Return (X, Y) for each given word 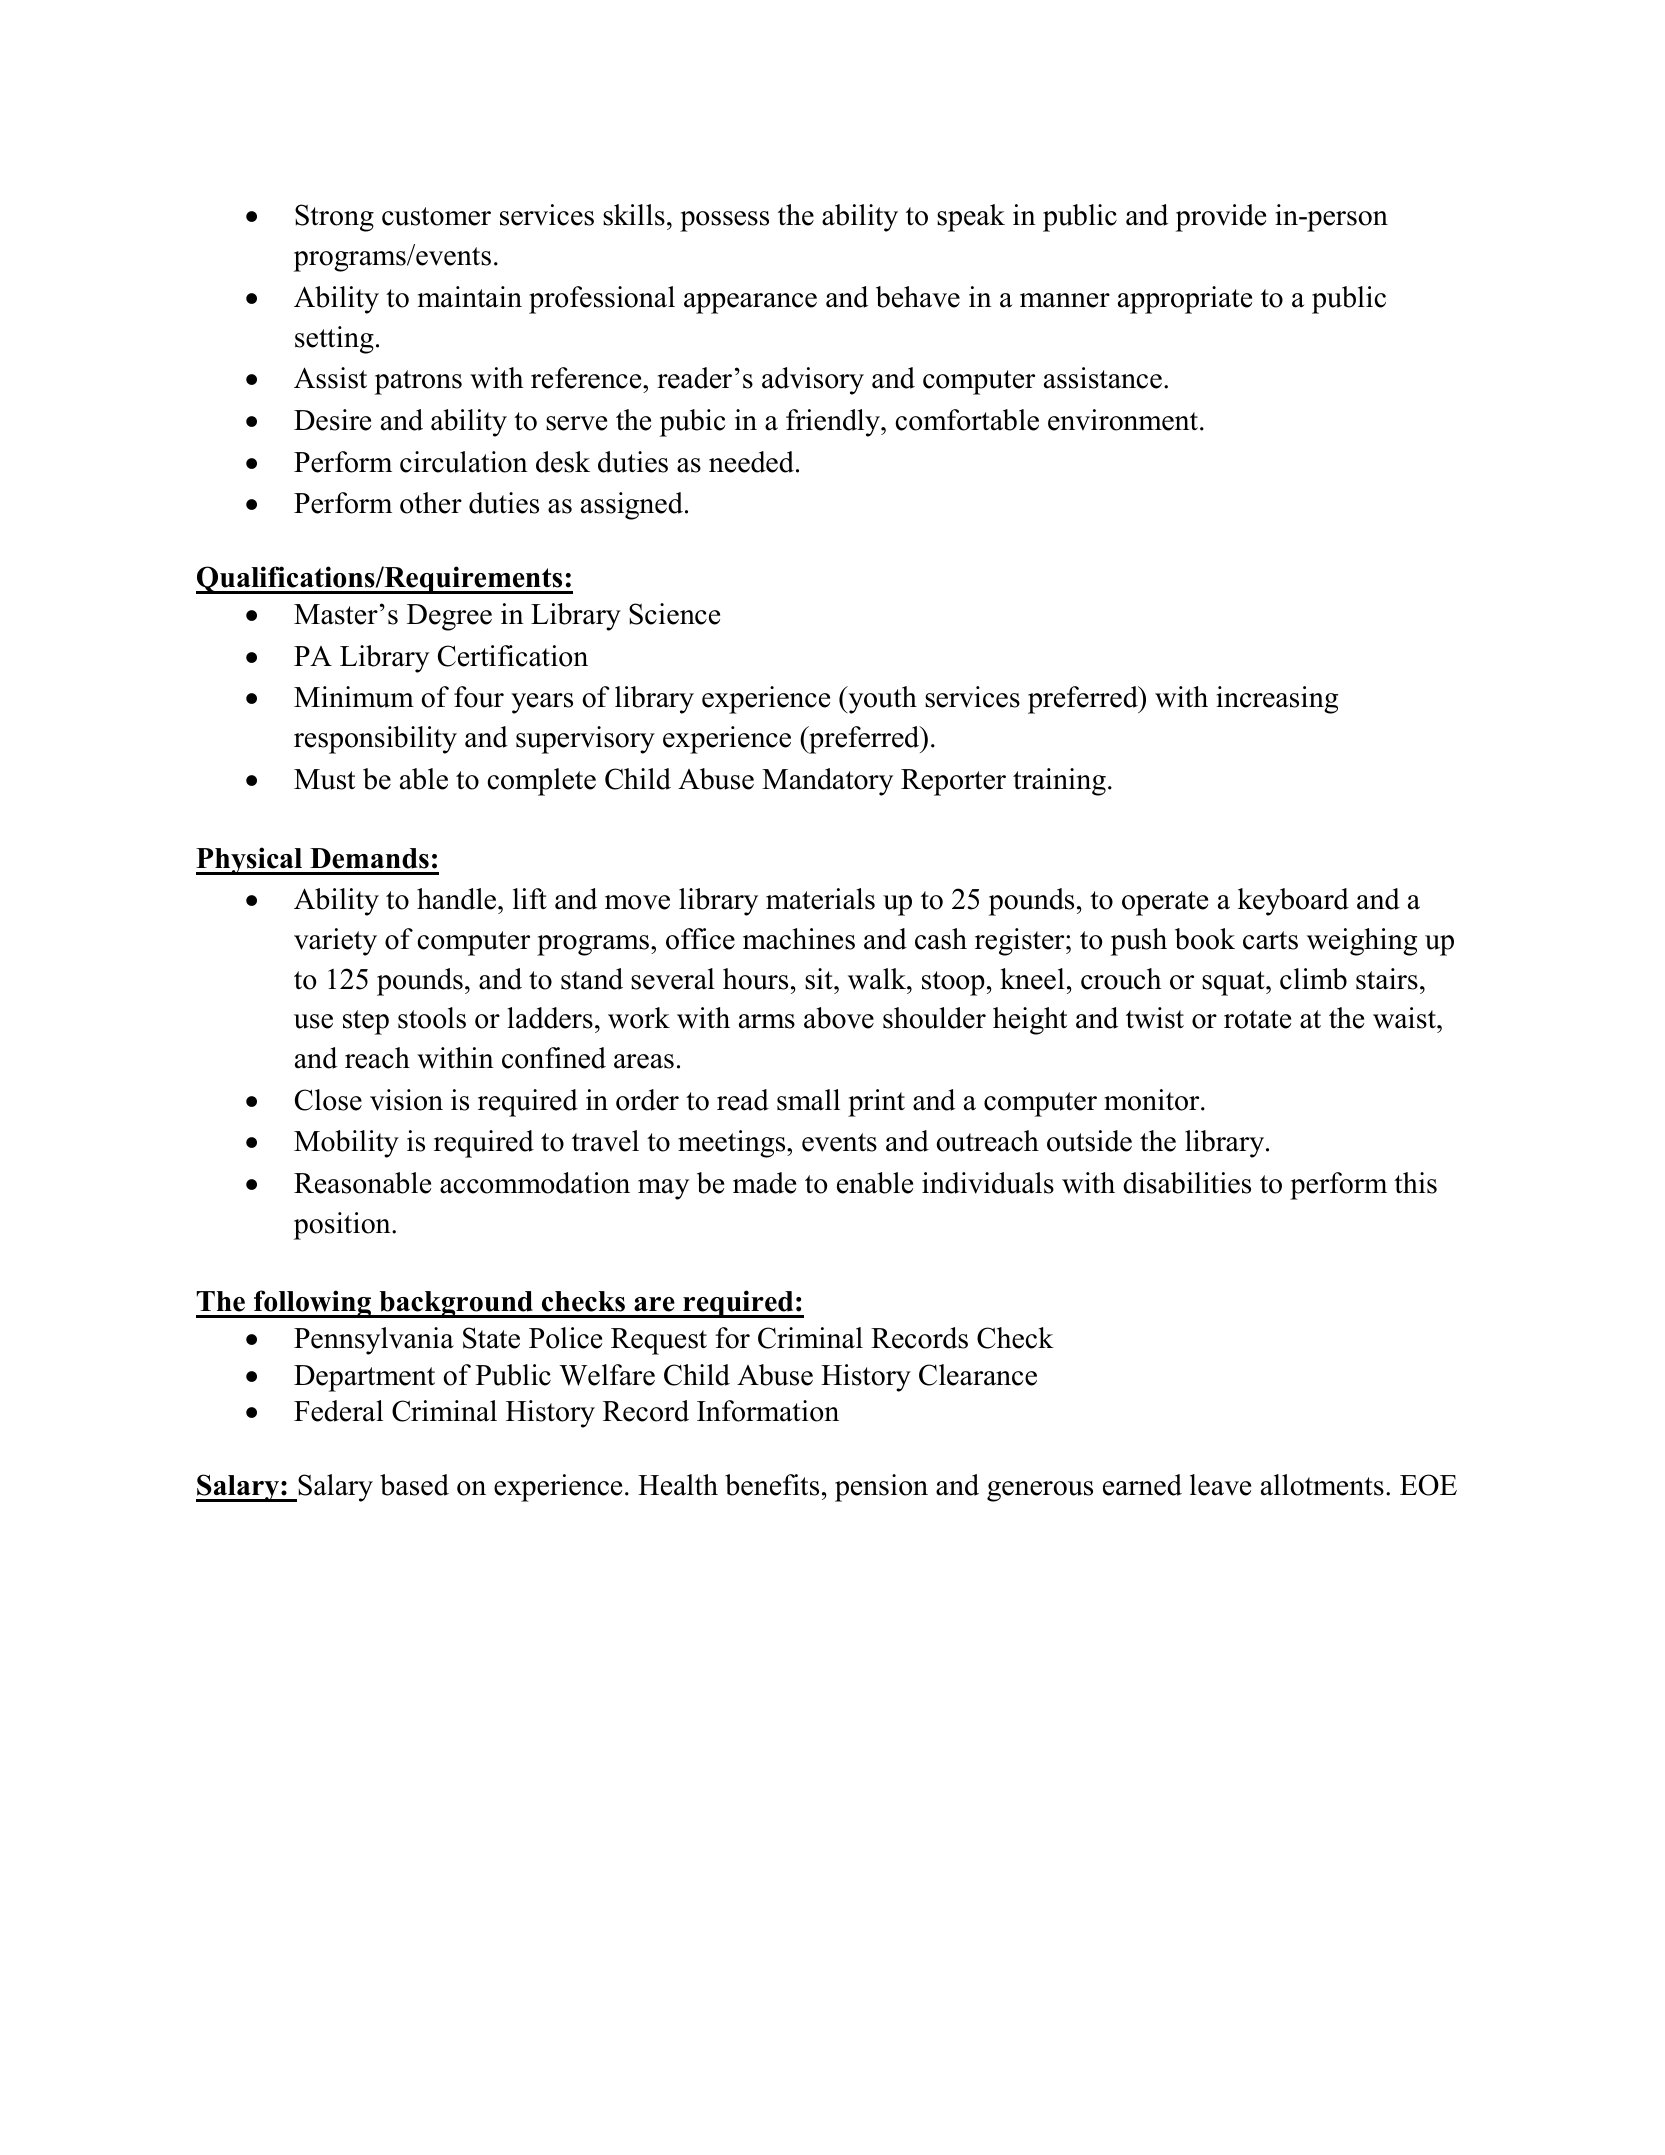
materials (820, 899)
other (431, 503)
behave (918, 297)
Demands (369, 858)
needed (751, 462)
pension (881, 1488)
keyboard (1293, 902)
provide (1221, 218)
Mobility (346, 1144)
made (764, 1183)
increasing (1277, 700)
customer (436, 216)
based (414, 1485)
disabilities (1187, 1183)
